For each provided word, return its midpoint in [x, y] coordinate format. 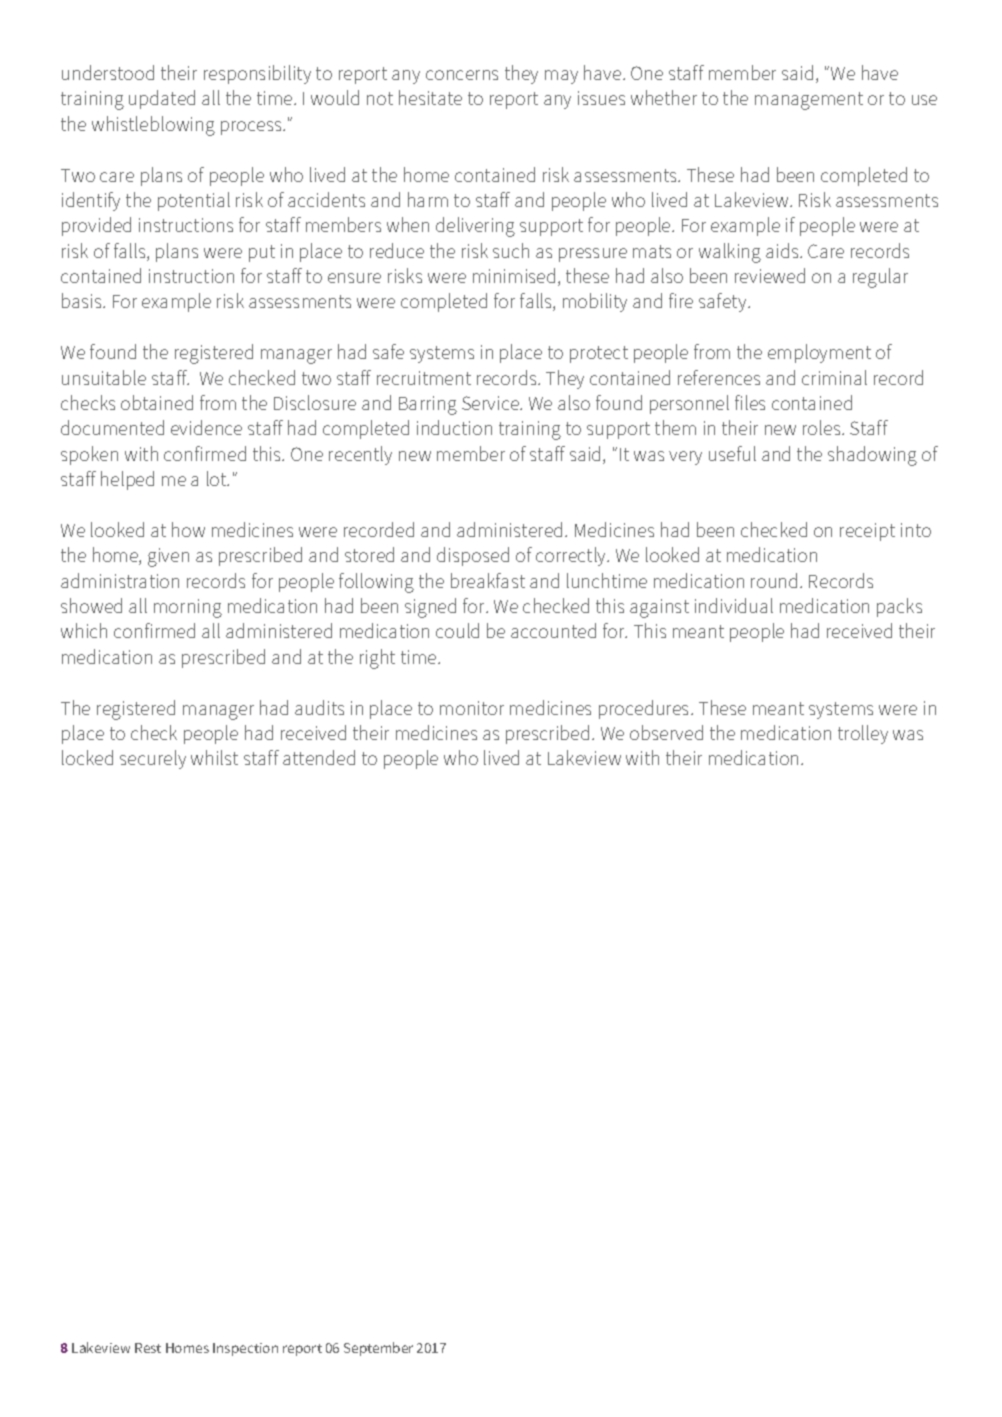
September [378, 1349]
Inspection [245, 1349]
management [809, 101]
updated [162, 99]
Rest [148, 1348]
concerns [462, 75]
